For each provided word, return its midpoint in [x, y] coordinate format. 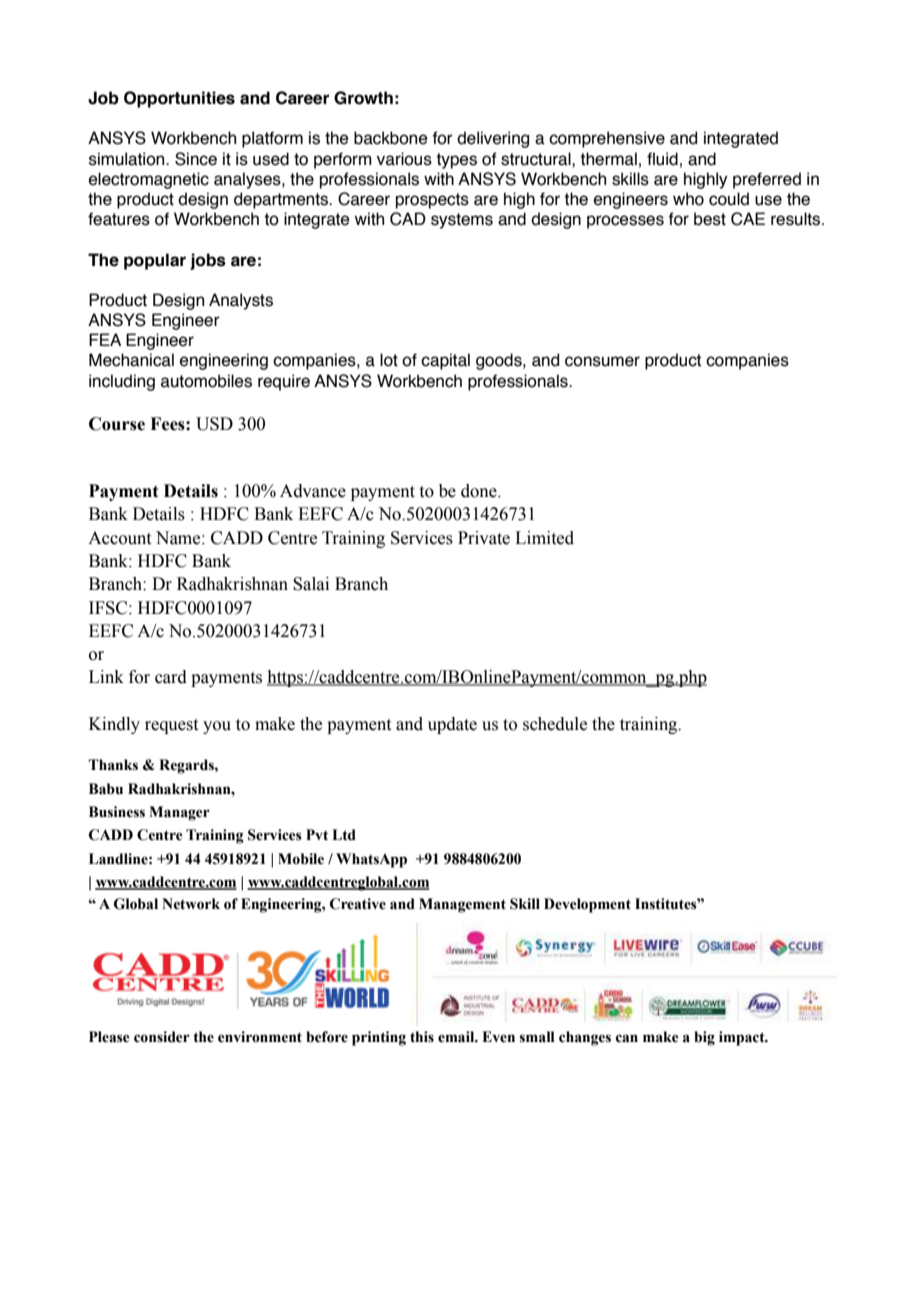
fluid [662, 159]
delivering [493, 139]
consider [162, 1037]
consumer [602, 361]
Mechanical [131, 360]
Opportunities [179, 99]
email [457, 1037]
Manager [179, 813]
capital [445, 361]
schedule [555, 724]
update [452, 725]
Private [484, 538]
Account [119, 538]
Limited [544, 538]
